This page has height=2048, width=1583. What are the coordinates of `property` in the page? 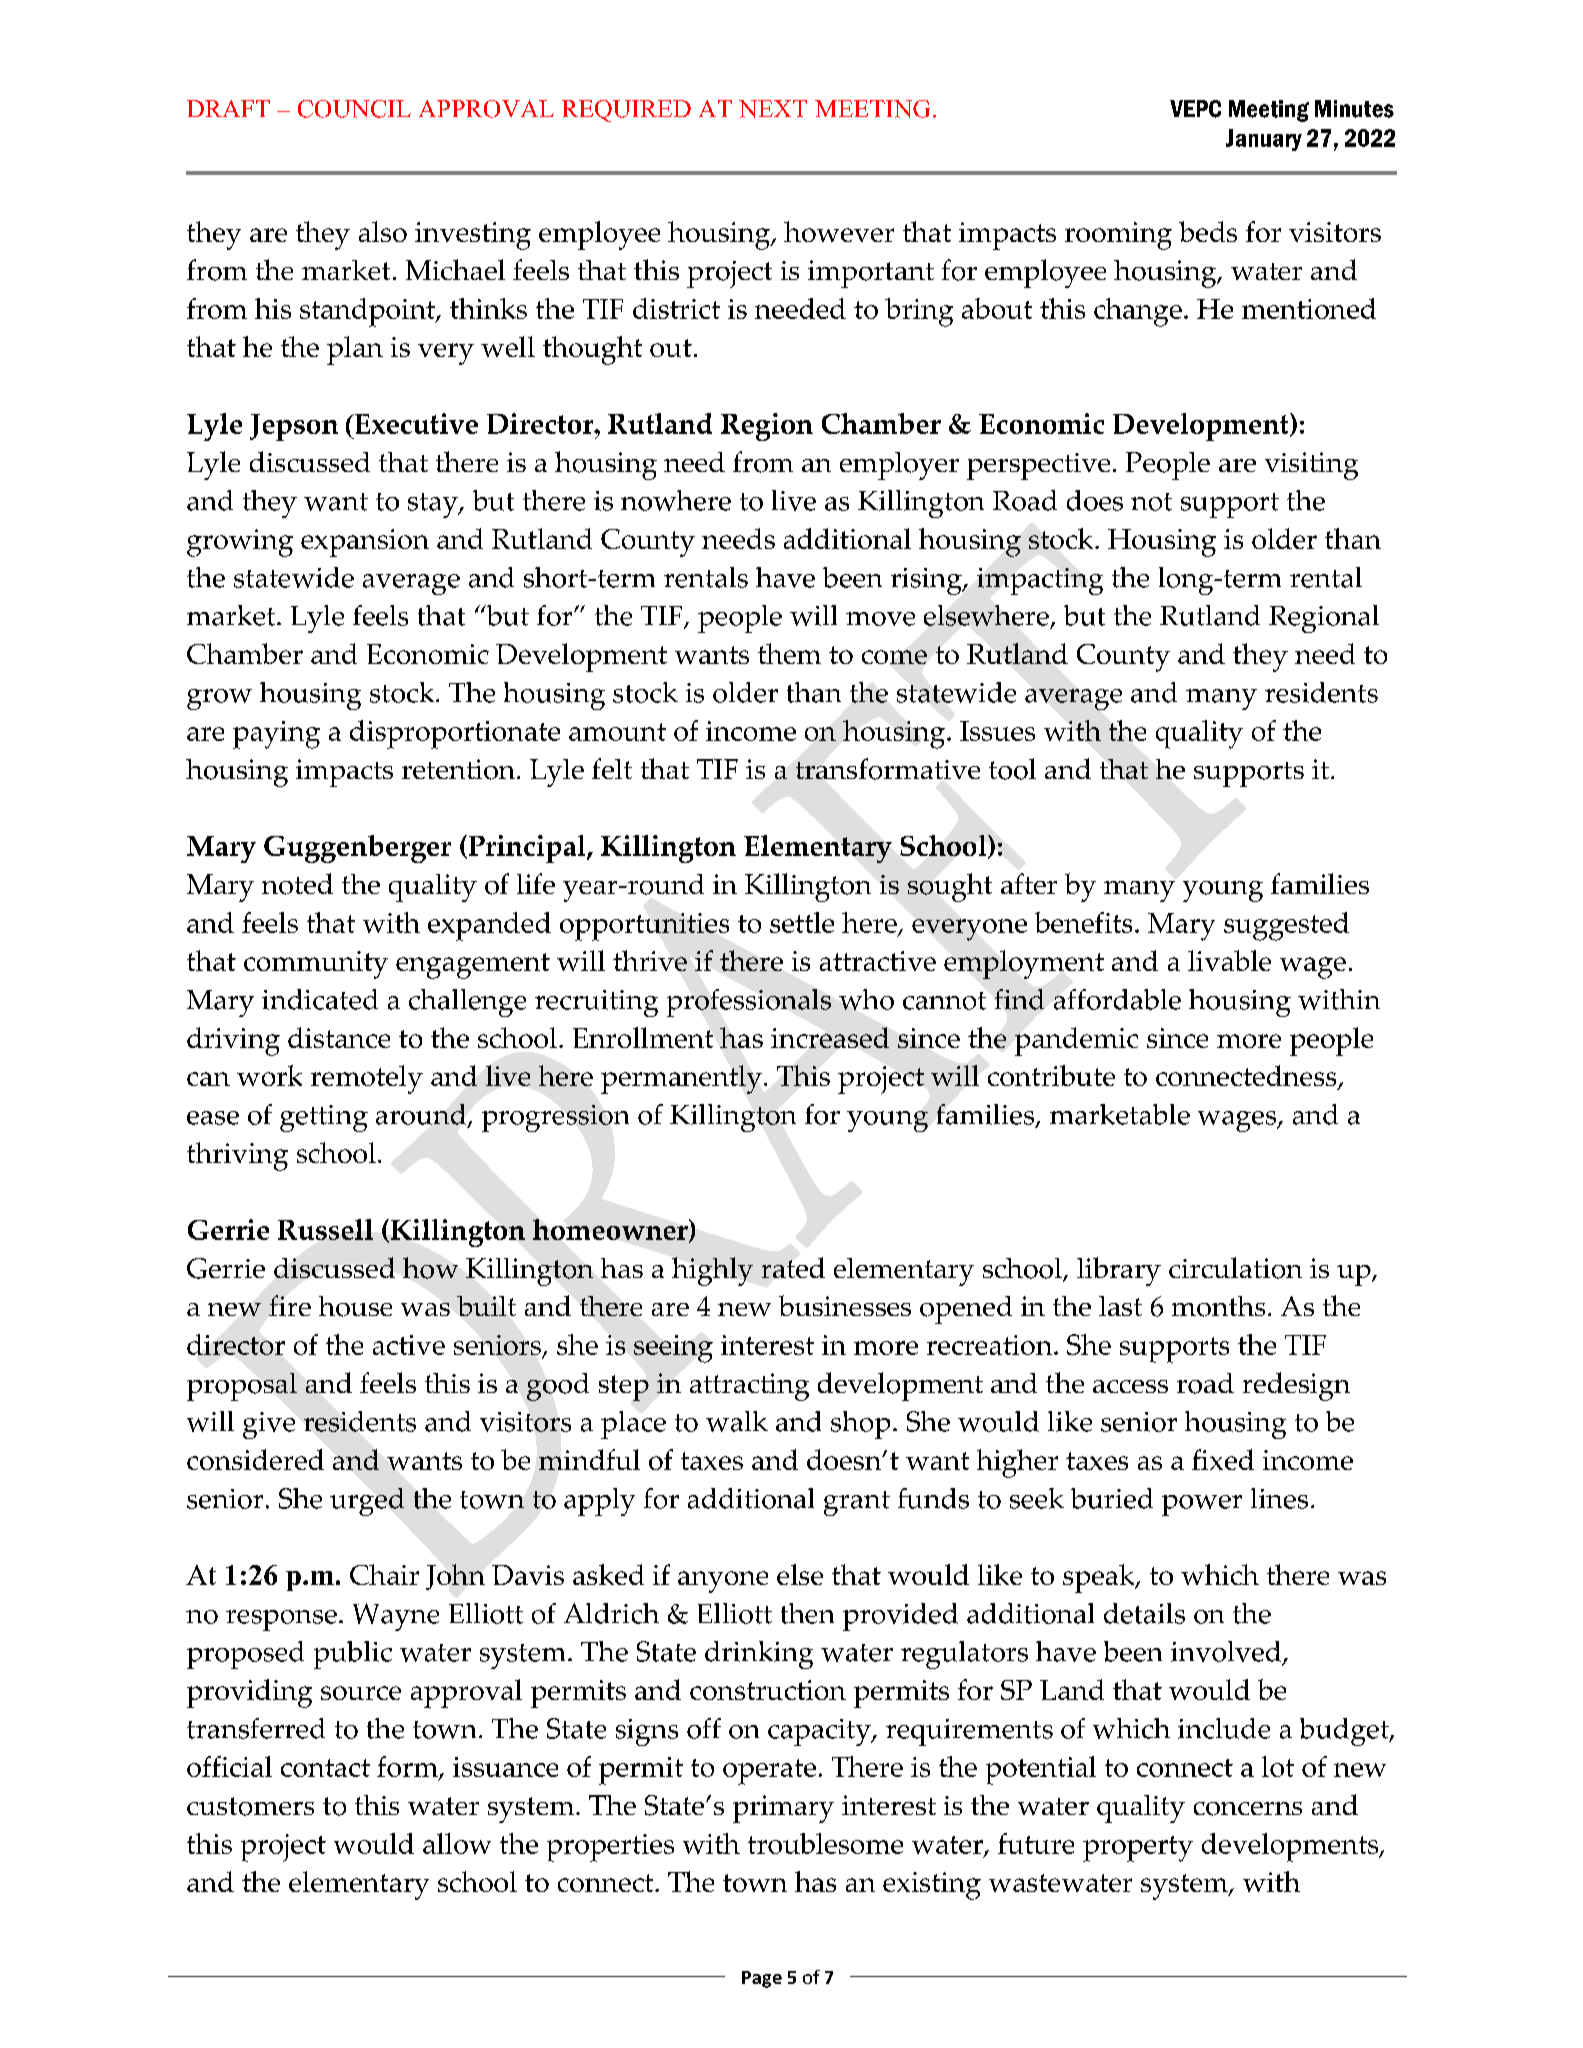 It's located at (1138, 1849).
